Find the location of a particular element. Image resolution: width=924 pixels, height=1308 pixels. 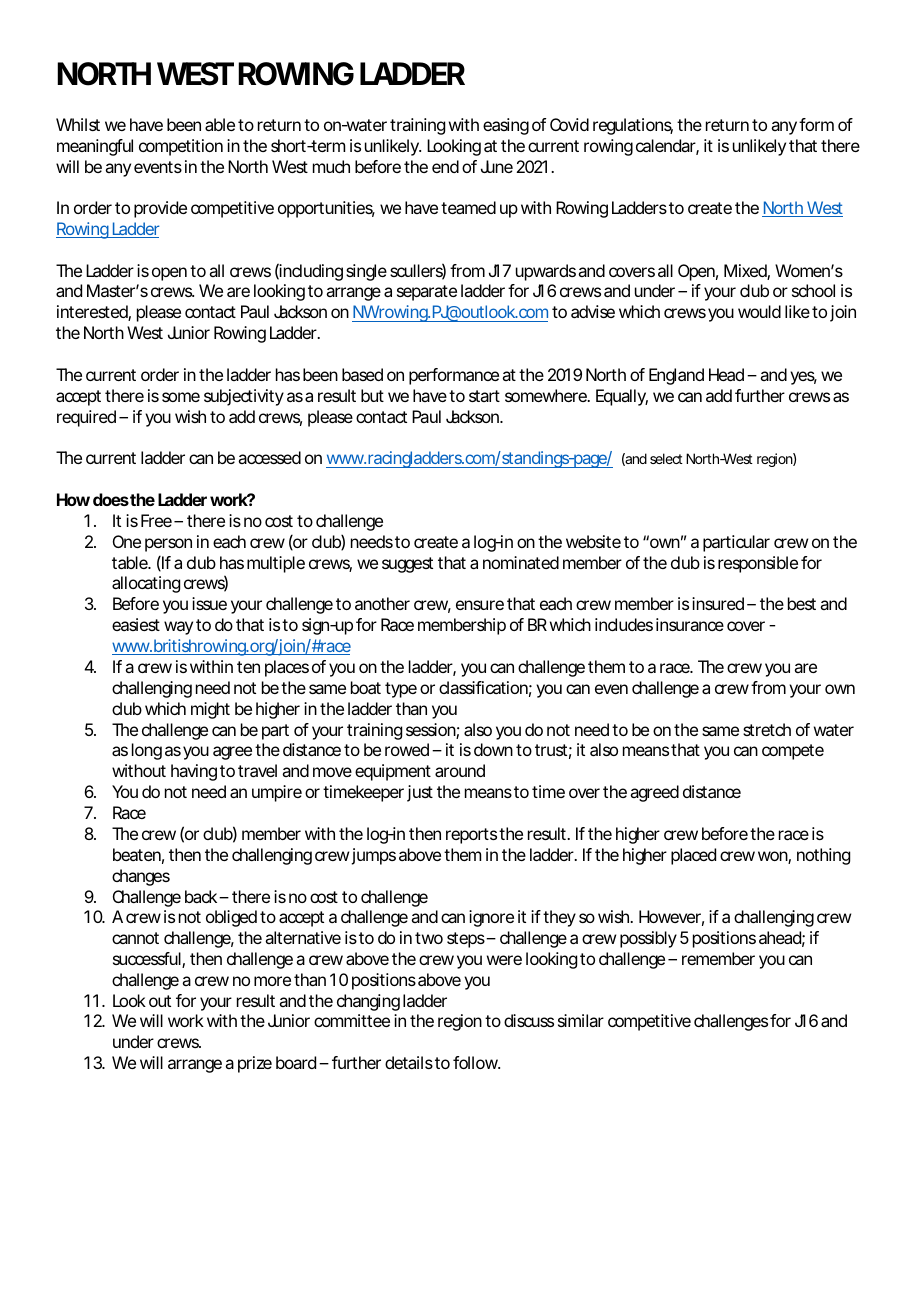

insured is located at coordinates (718, 603).
